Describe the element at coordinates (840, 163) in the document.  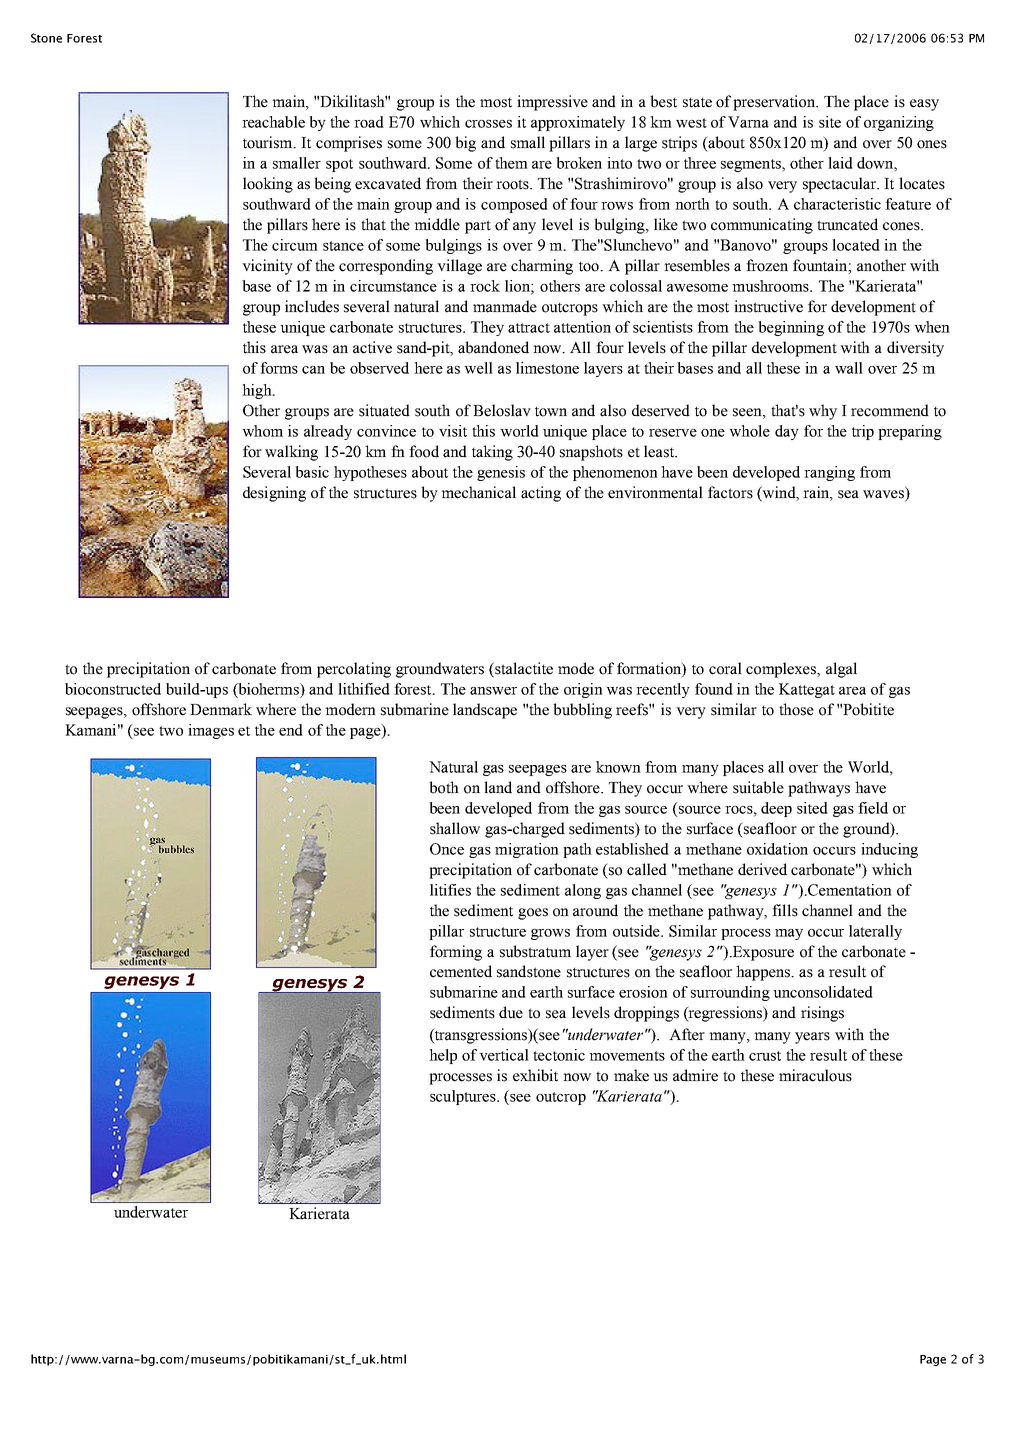
I see `laid` at that location.
